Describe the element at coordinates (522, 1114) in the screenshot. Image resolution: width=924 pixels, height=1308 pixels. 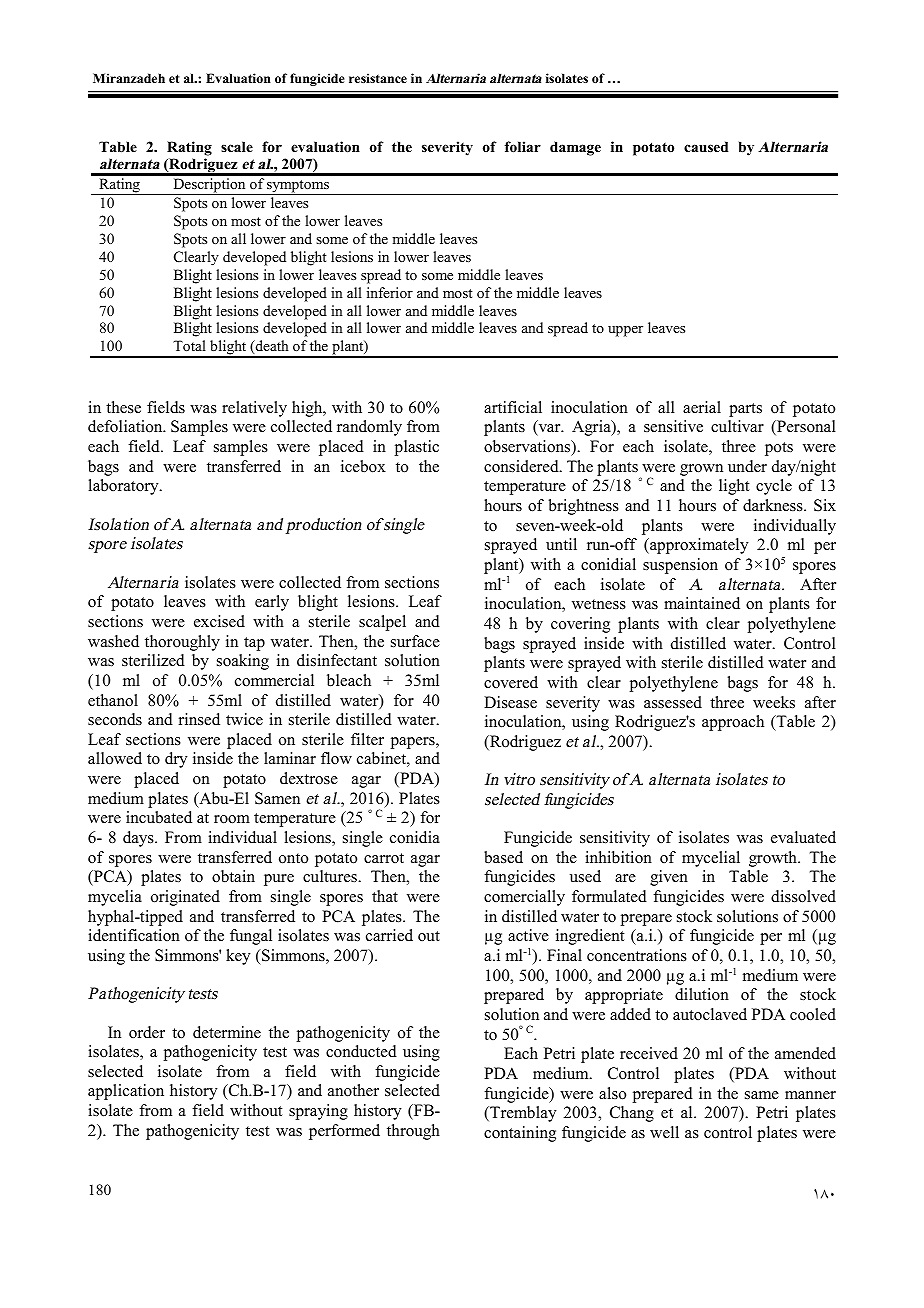
I see `Tremblay` at that location.
